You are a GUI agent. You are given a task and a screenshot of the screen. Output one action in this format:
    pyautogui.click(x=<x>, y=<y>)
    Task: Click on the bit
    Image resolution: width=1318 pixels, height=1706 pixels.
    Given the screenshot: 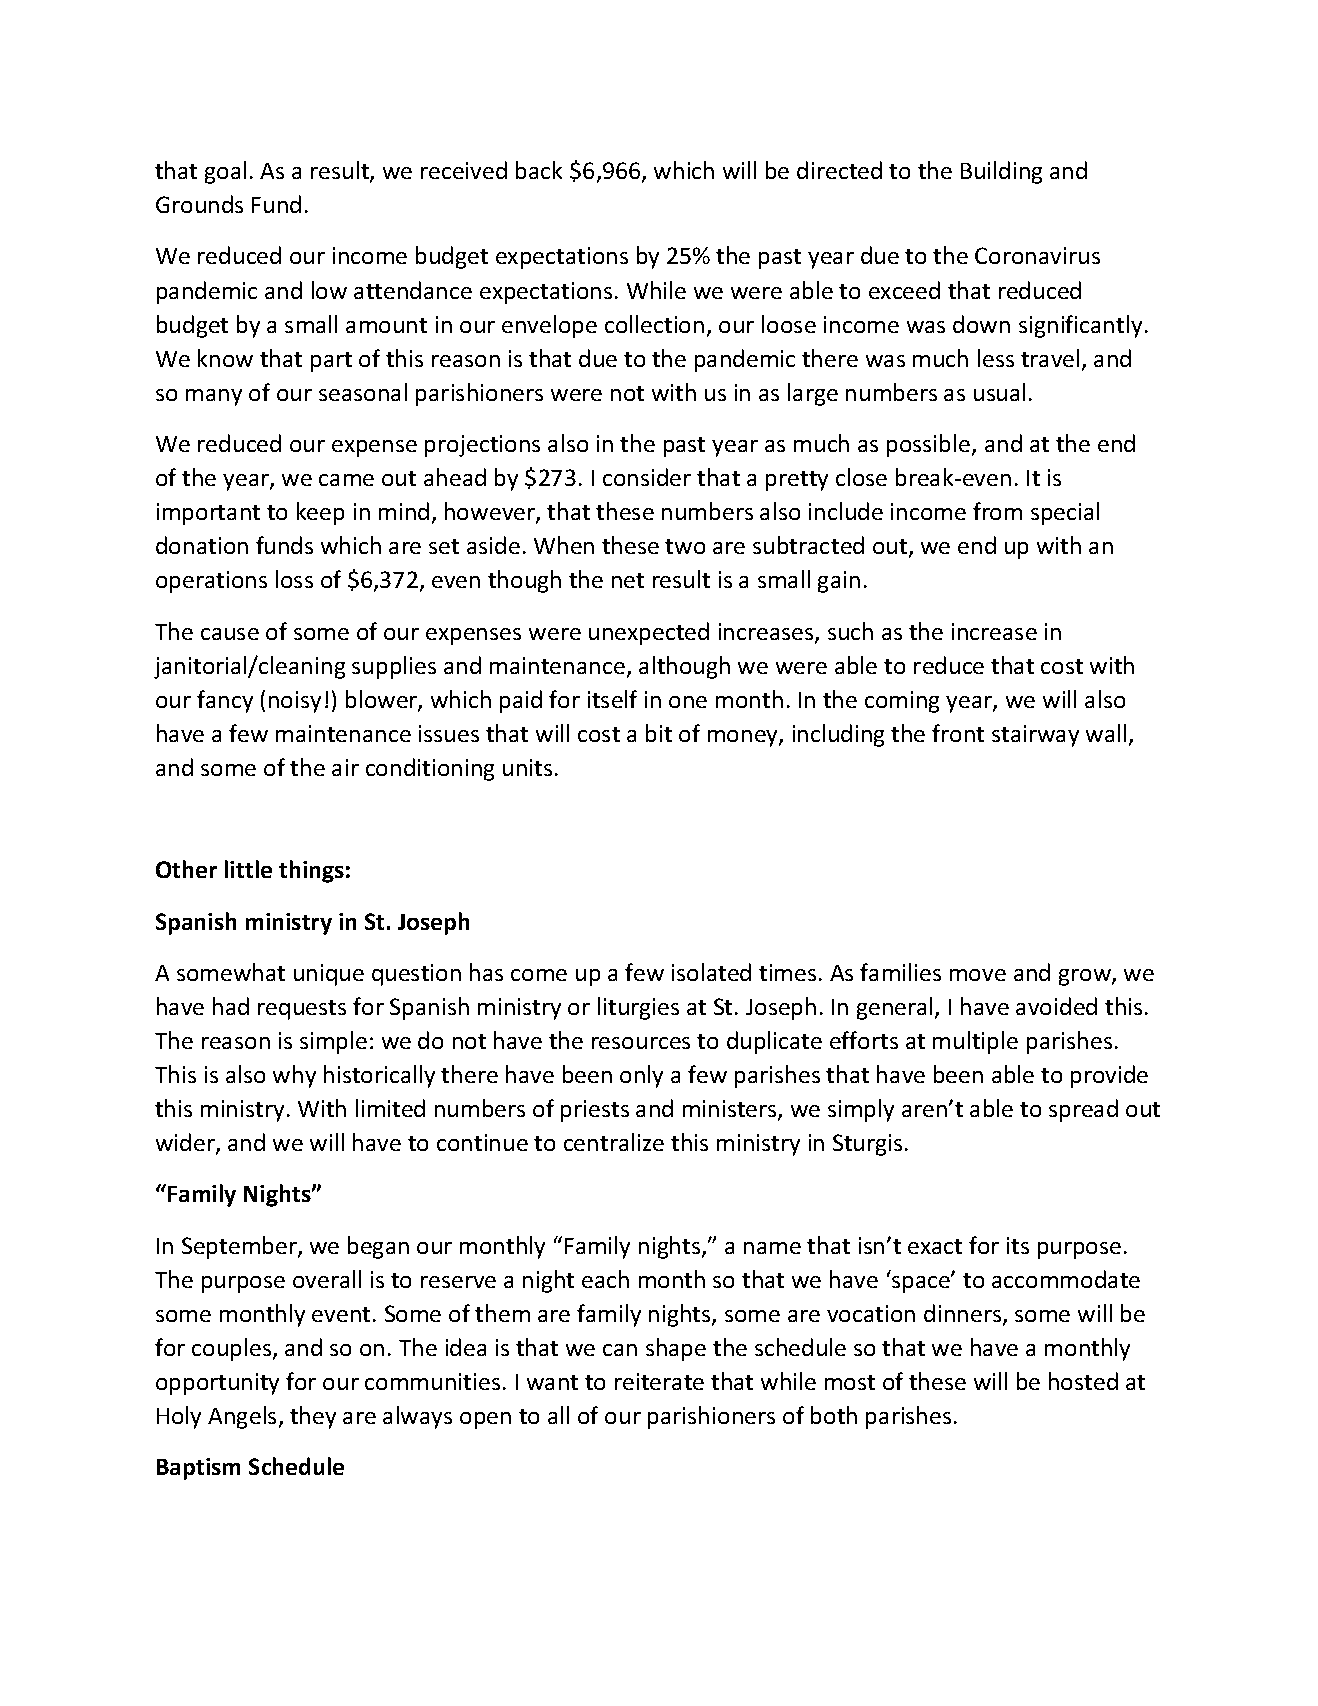 What is the action you would take?
    pyautogui.click(x=659, y=733)
